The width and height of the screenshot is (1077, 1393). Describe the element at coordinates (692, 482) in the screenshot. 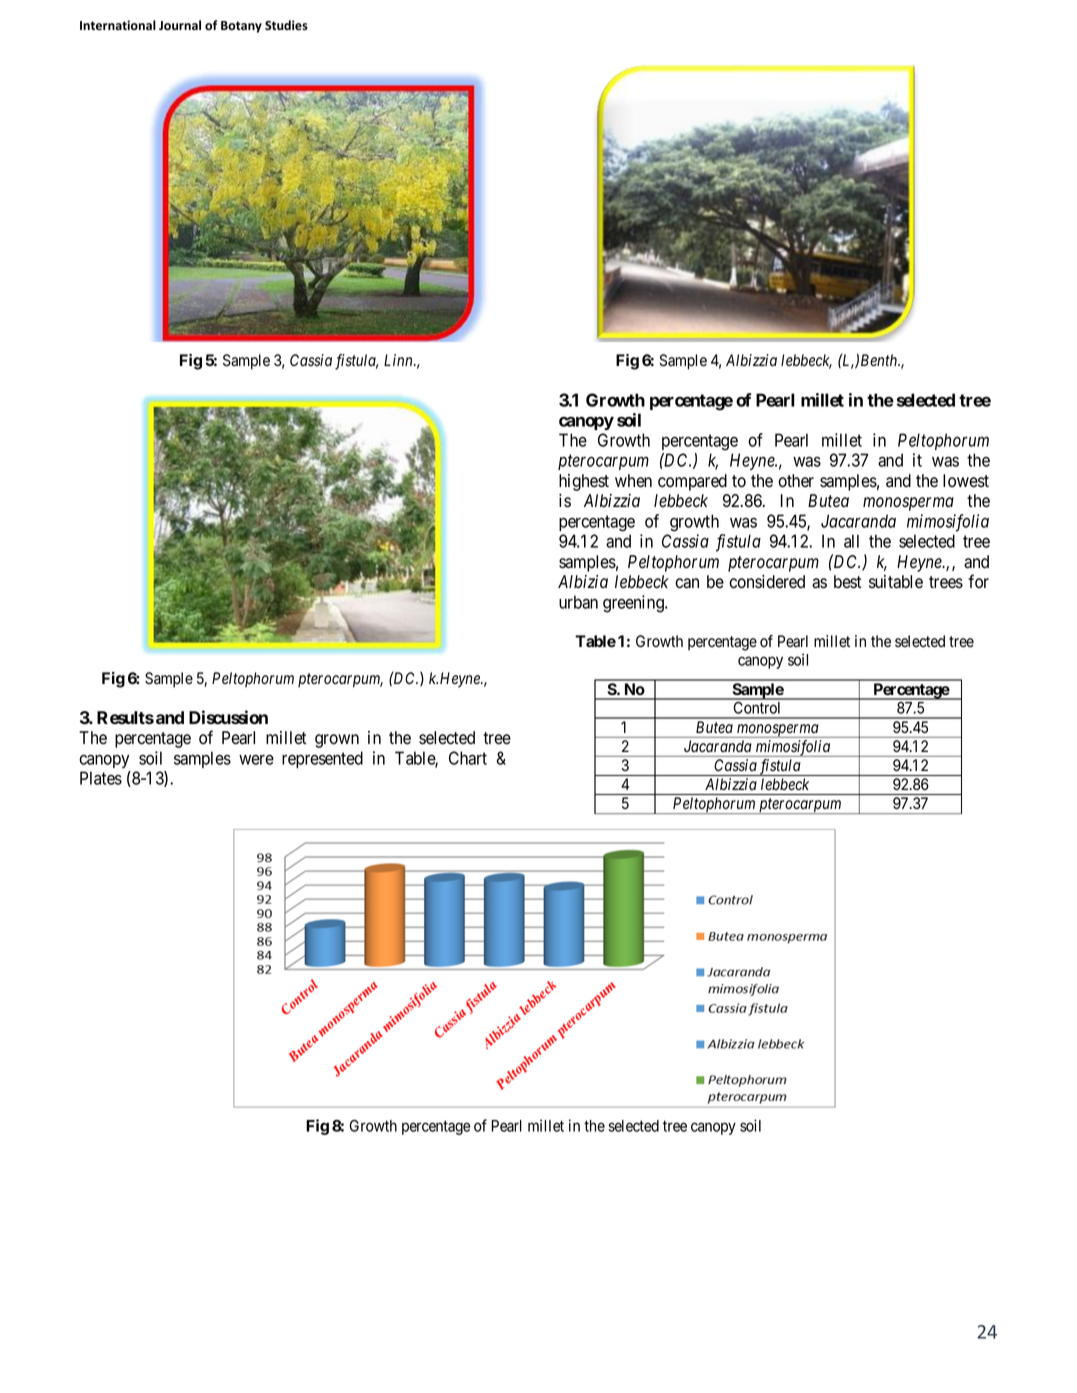

I see `compared` at that location.
